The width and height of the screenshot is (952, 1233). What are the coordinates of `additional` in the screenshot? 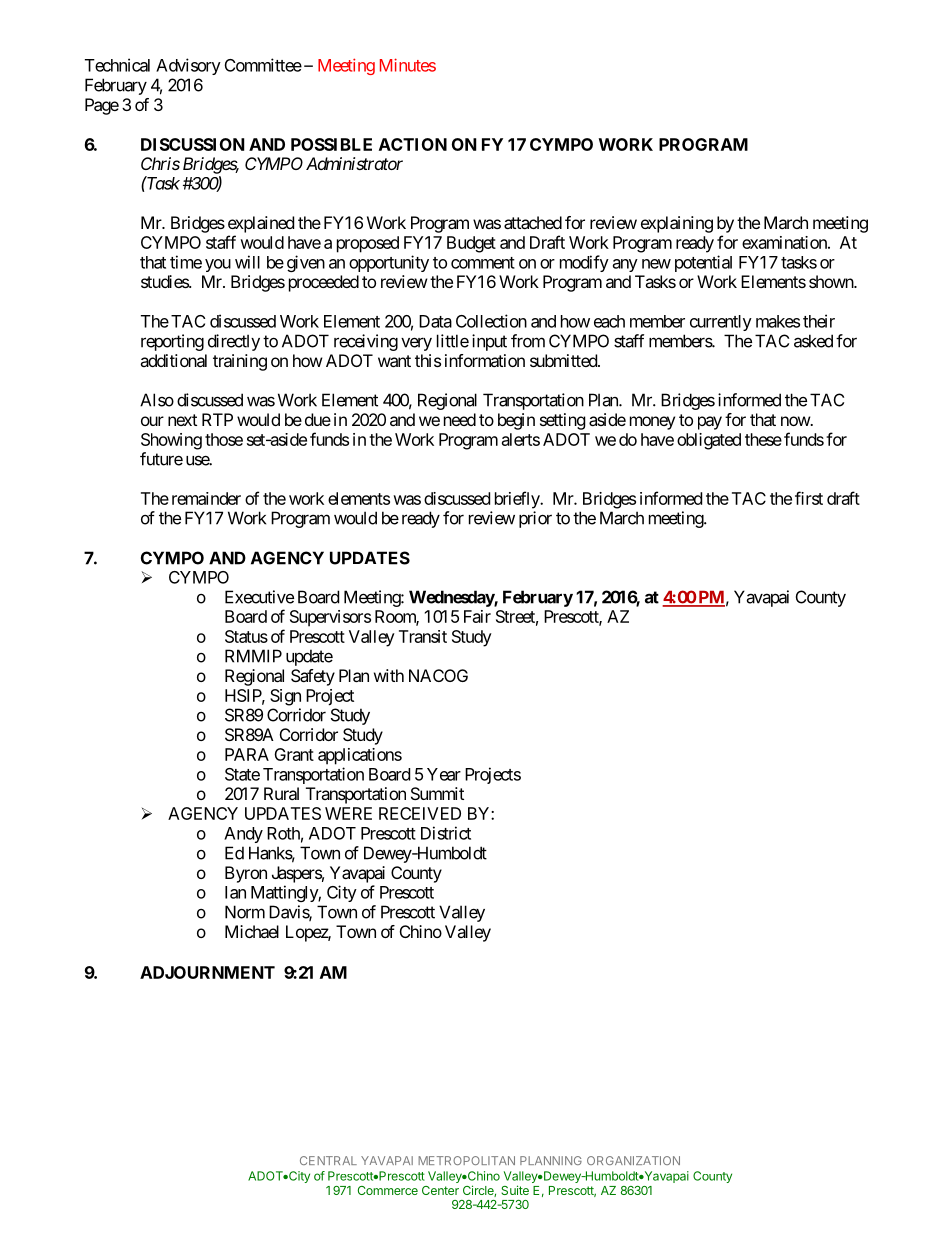 It's located at (173, 360).
